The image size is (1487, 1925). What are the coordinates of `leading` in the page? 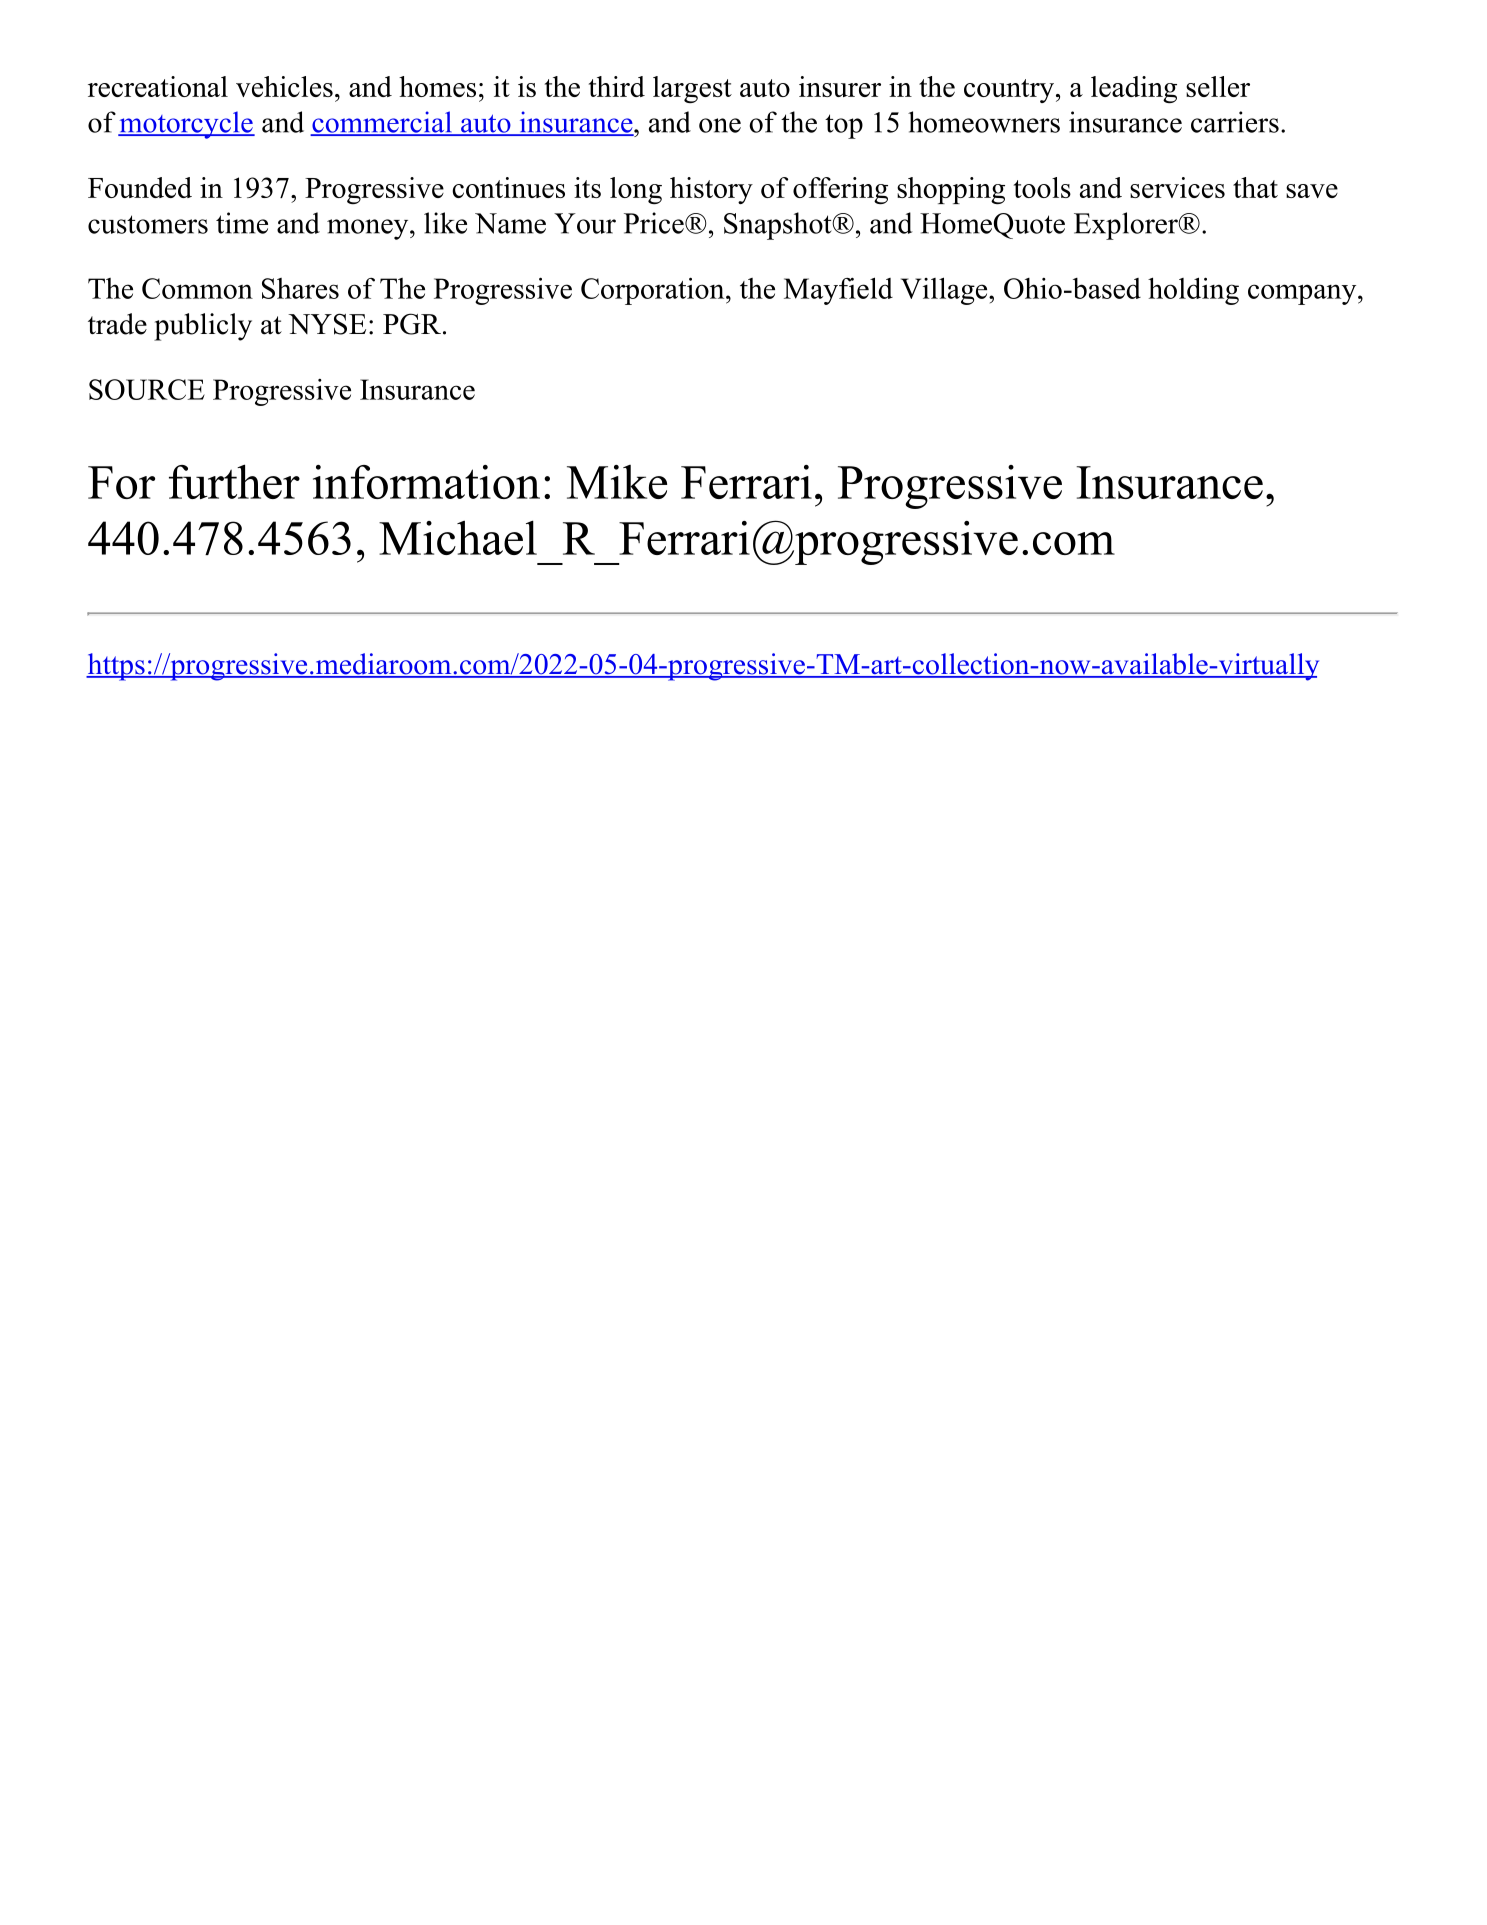 It's located at (1134, 89).
